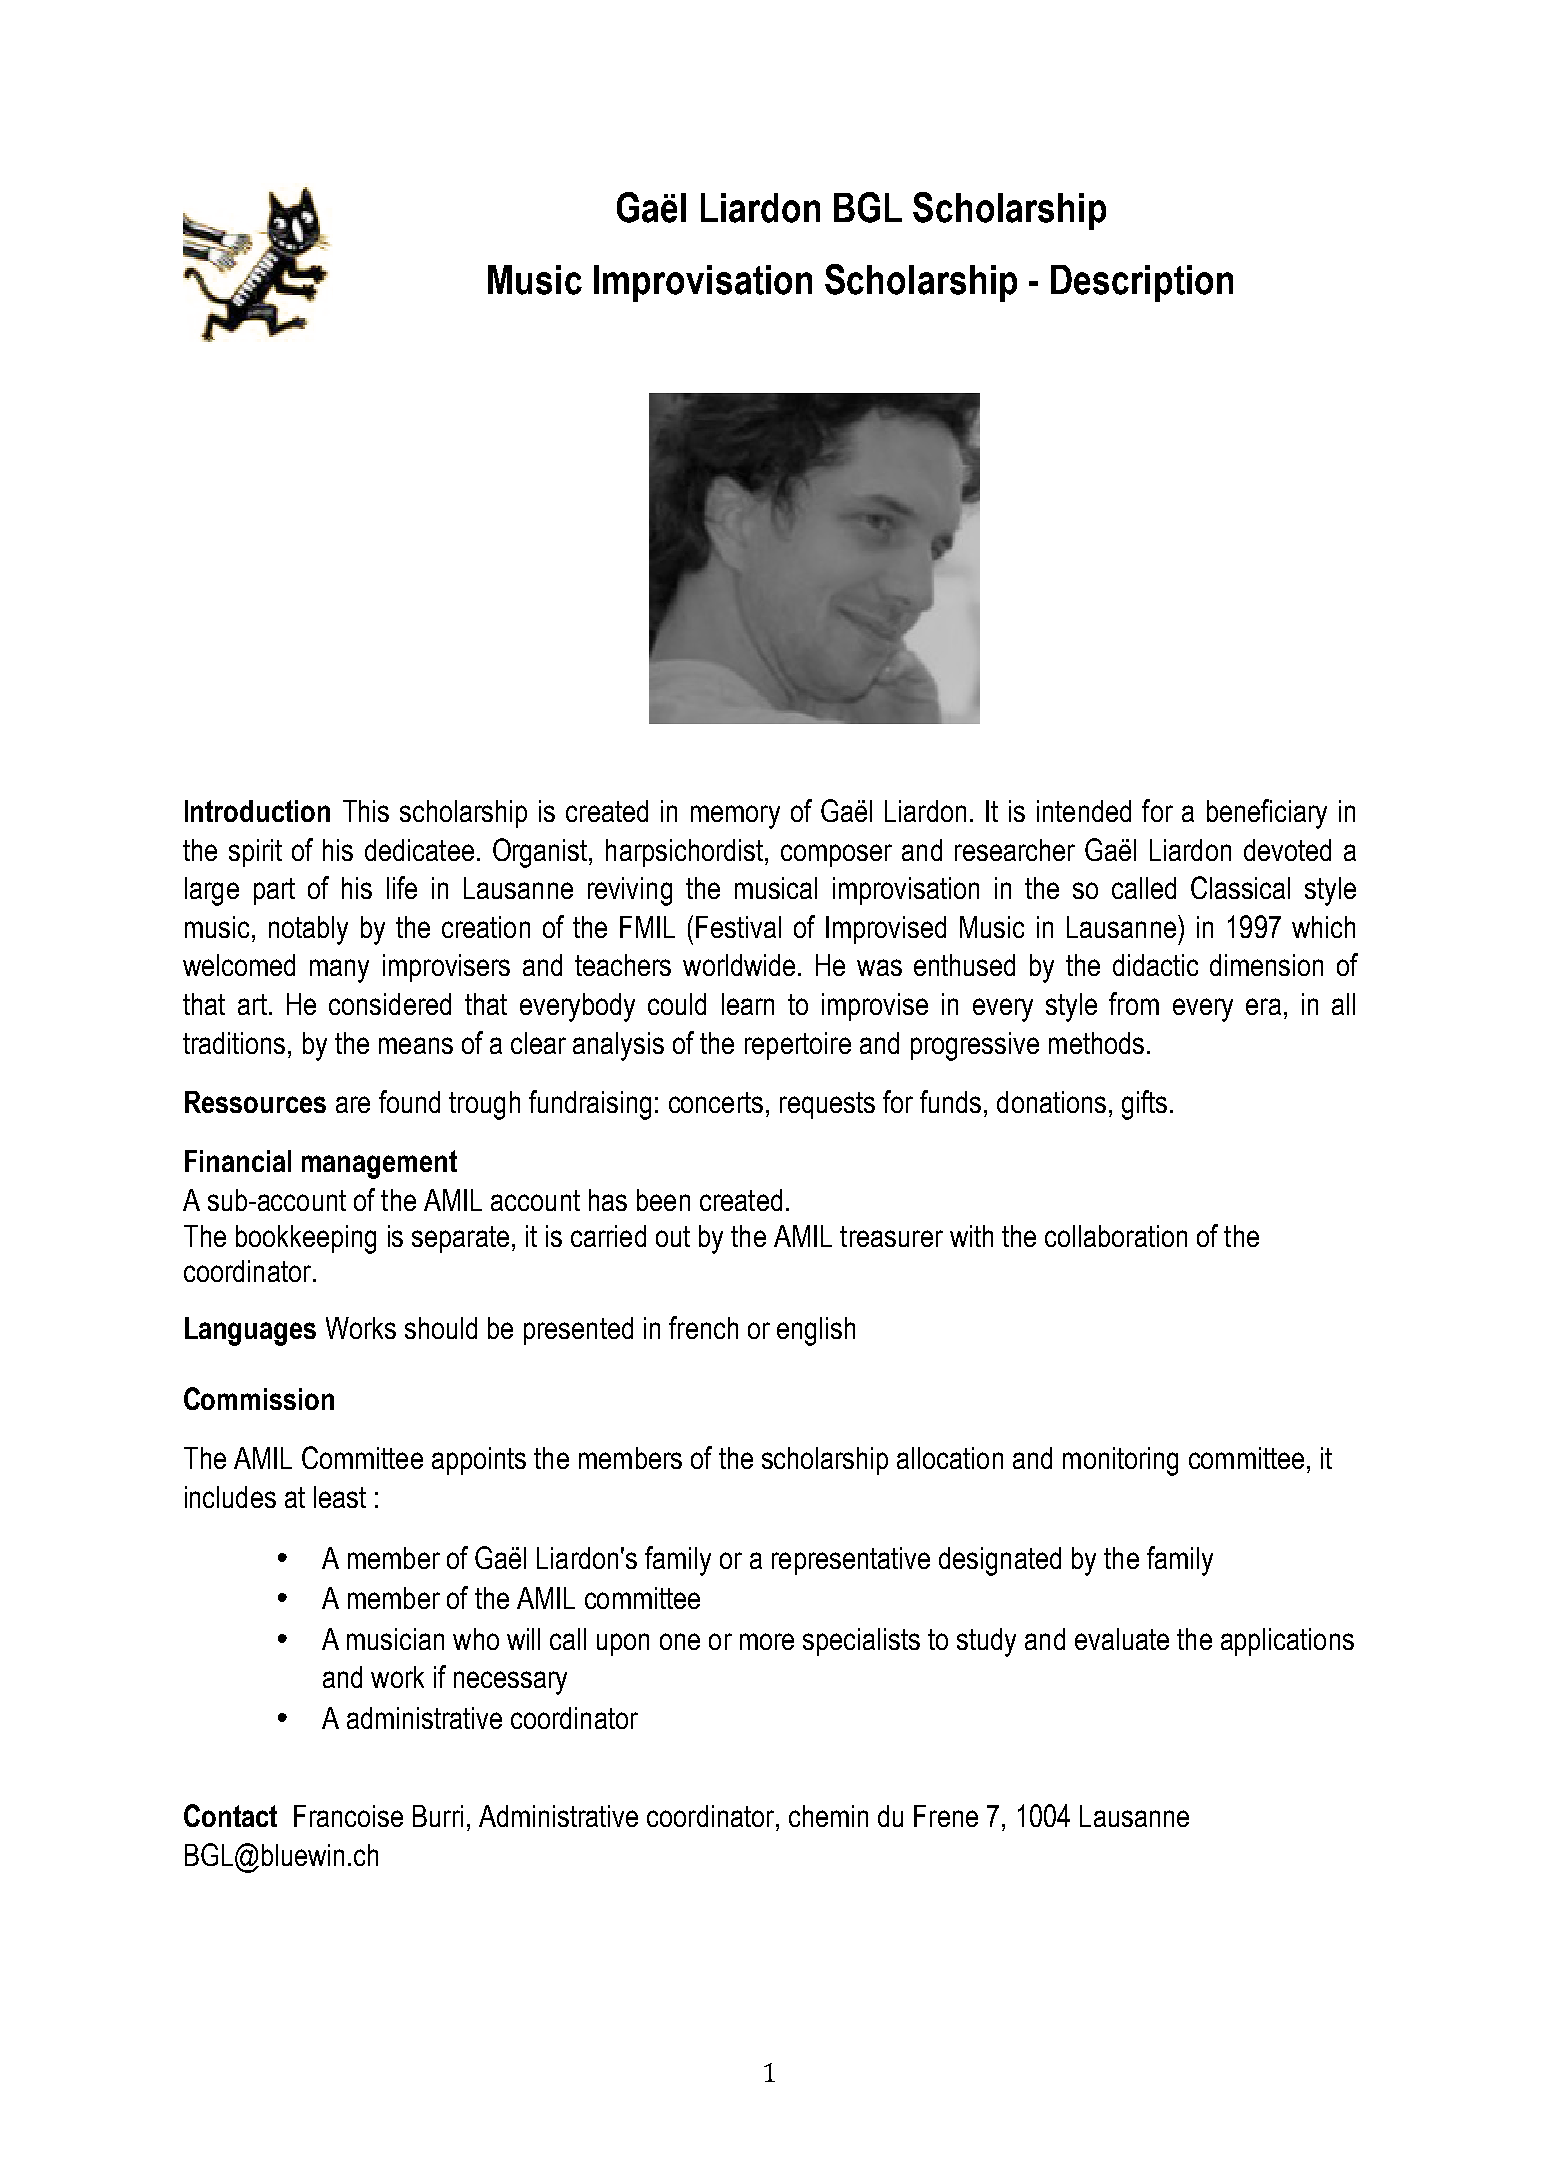 The height and width of the screenshot is (2181, 1541). What do you see at coordinates (366, 811) in the screenshot?
I see `This` at bounding box center [366, 811].
